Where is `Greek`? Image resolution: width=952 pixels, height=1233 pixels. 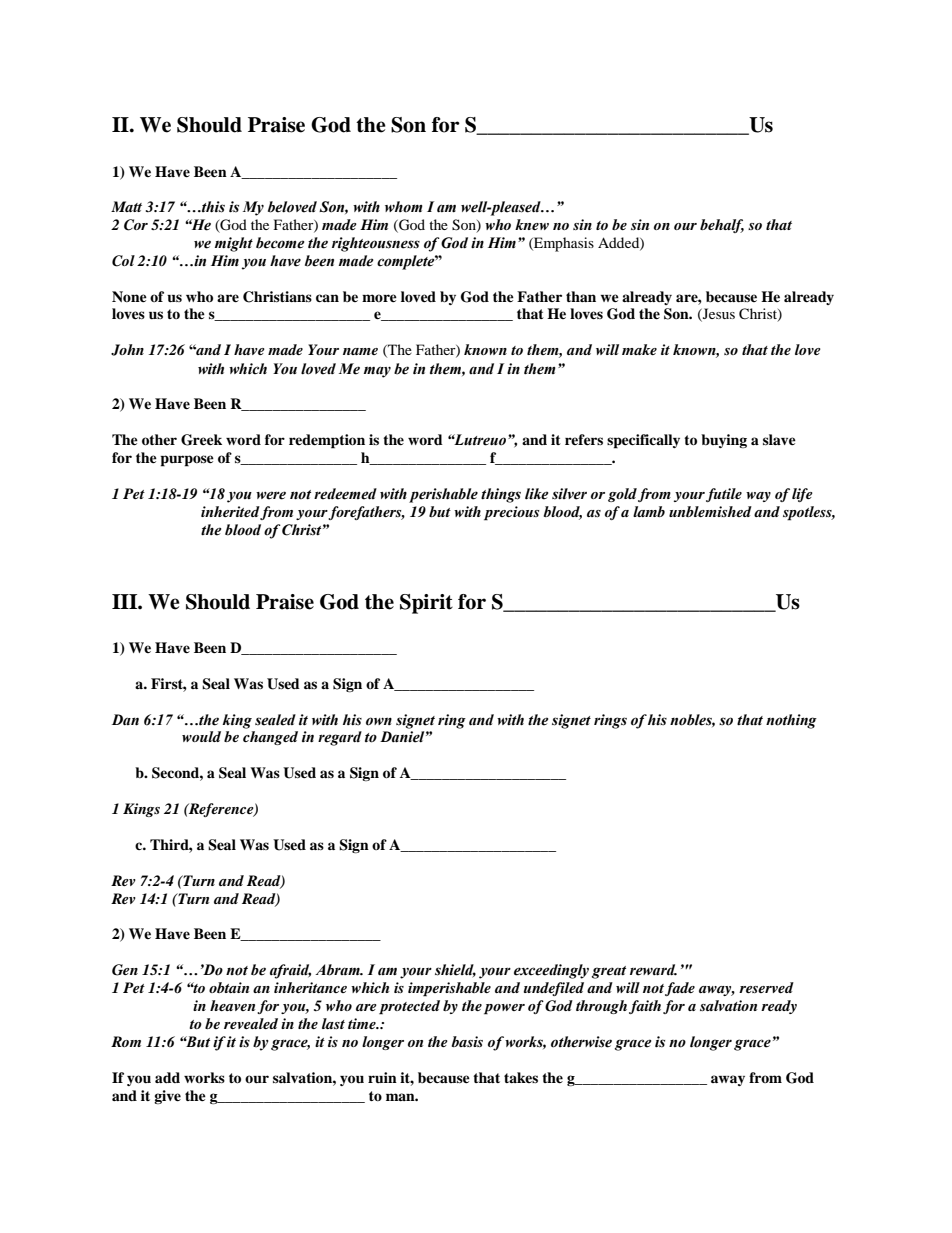 Greek is located at coordinates (201, 440).
